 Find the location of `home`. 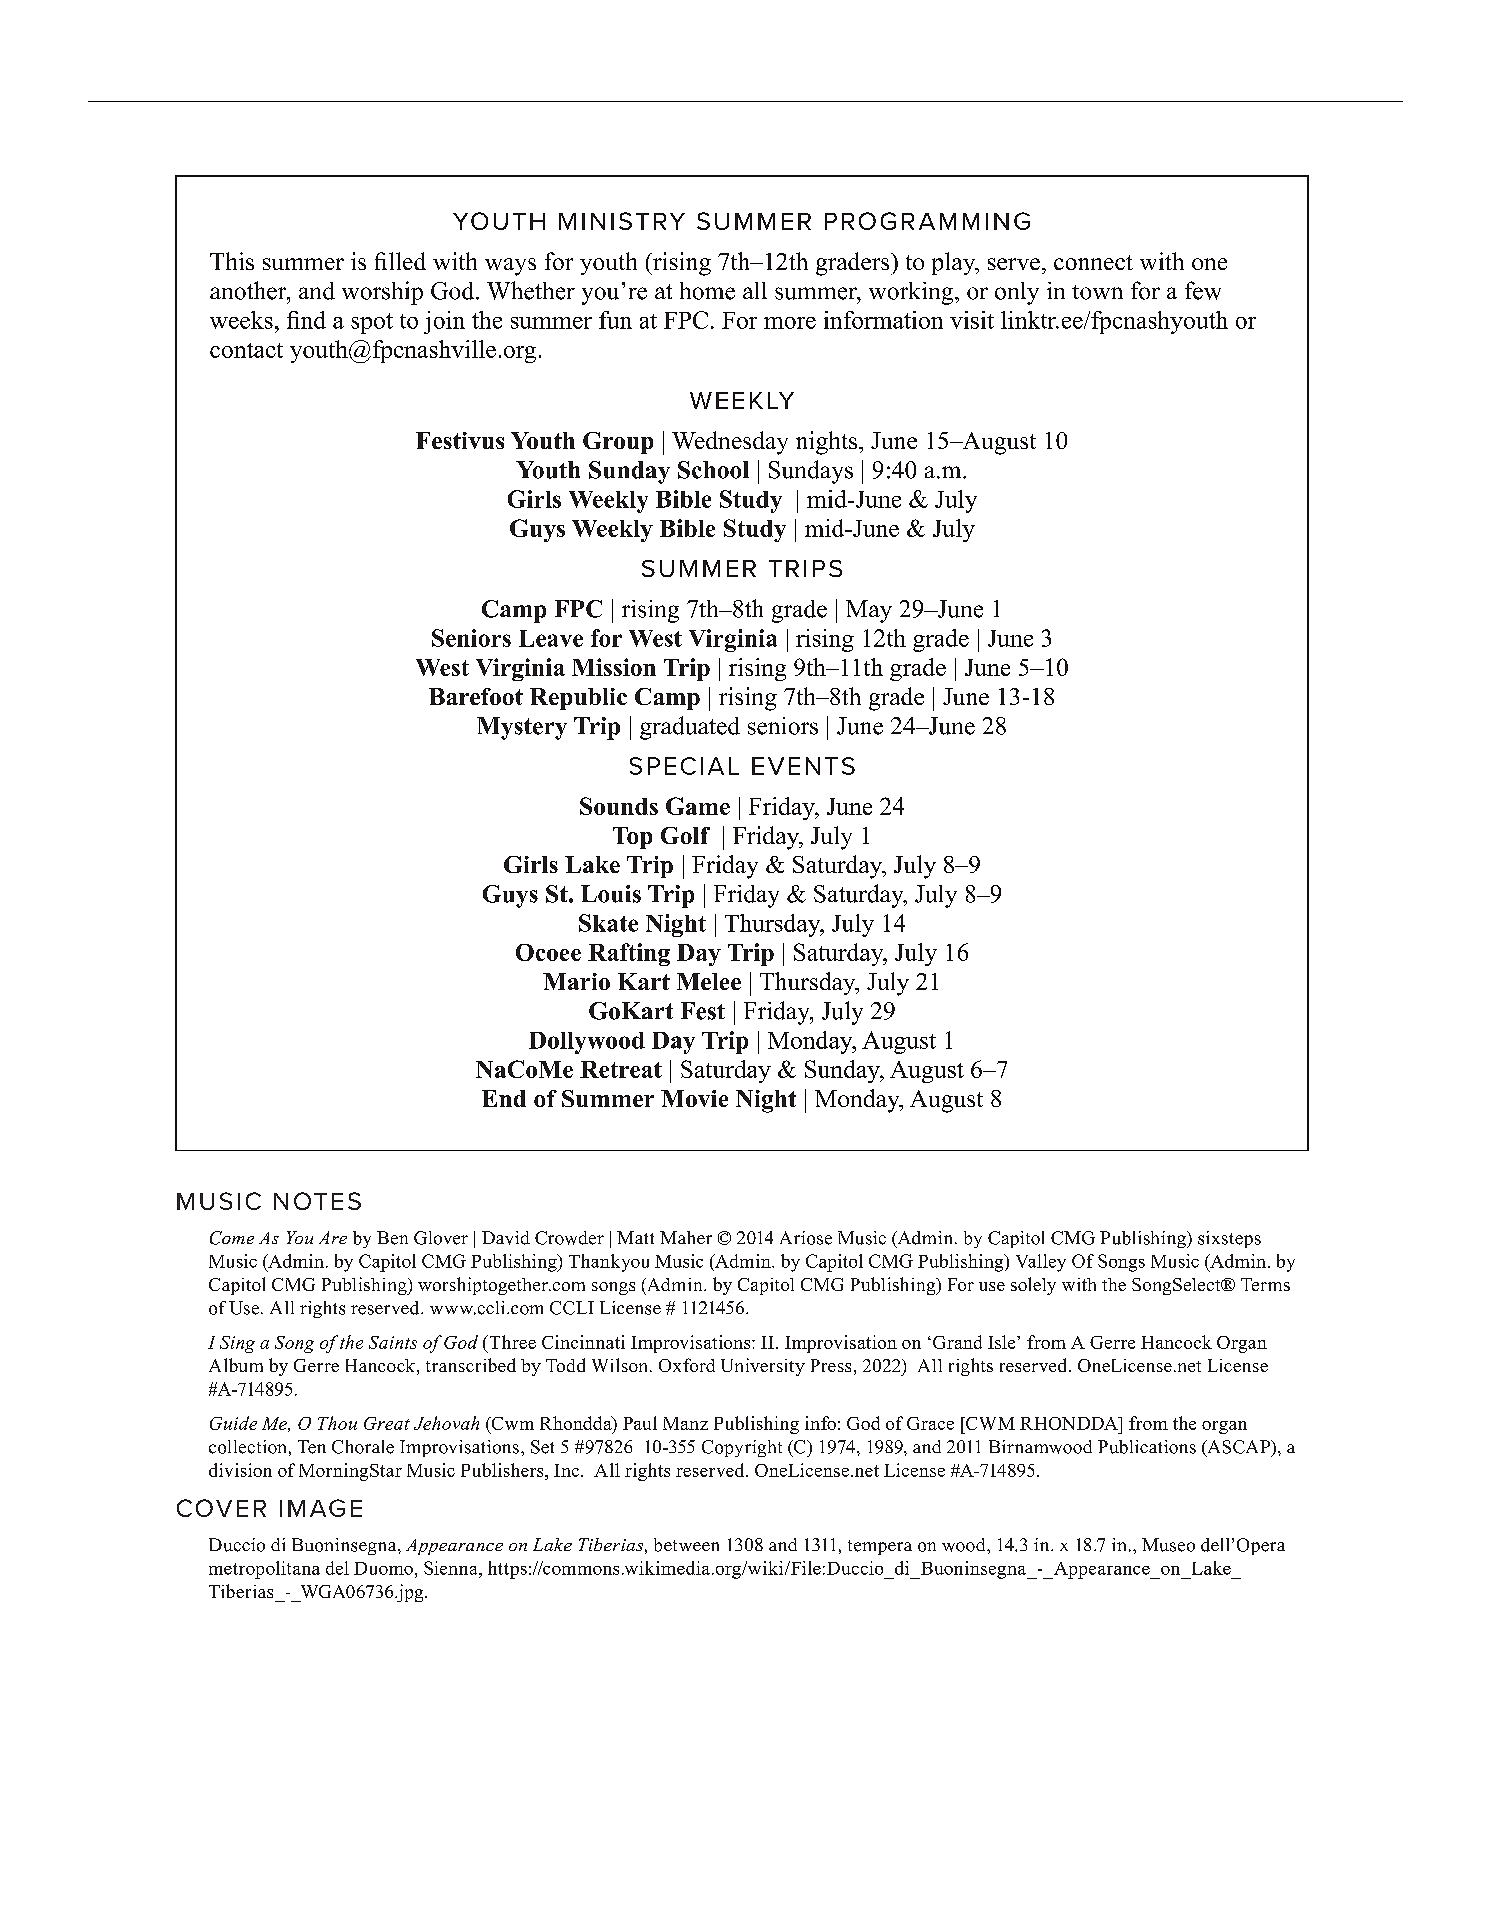

home is located at coordinates (707, 291).
